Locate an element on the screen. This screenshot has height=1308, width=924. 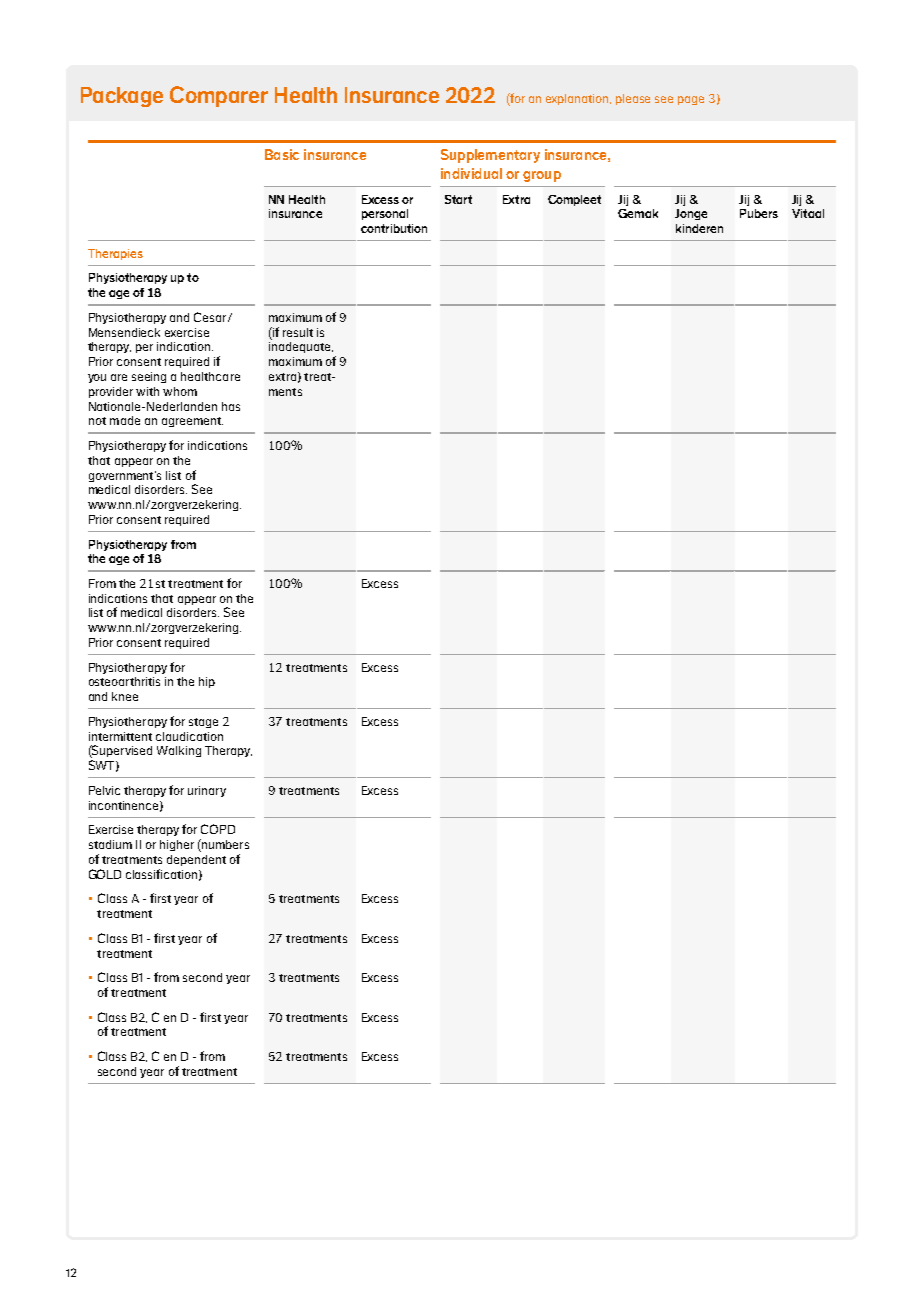
inadequate is located at coordinates (301, 347).
